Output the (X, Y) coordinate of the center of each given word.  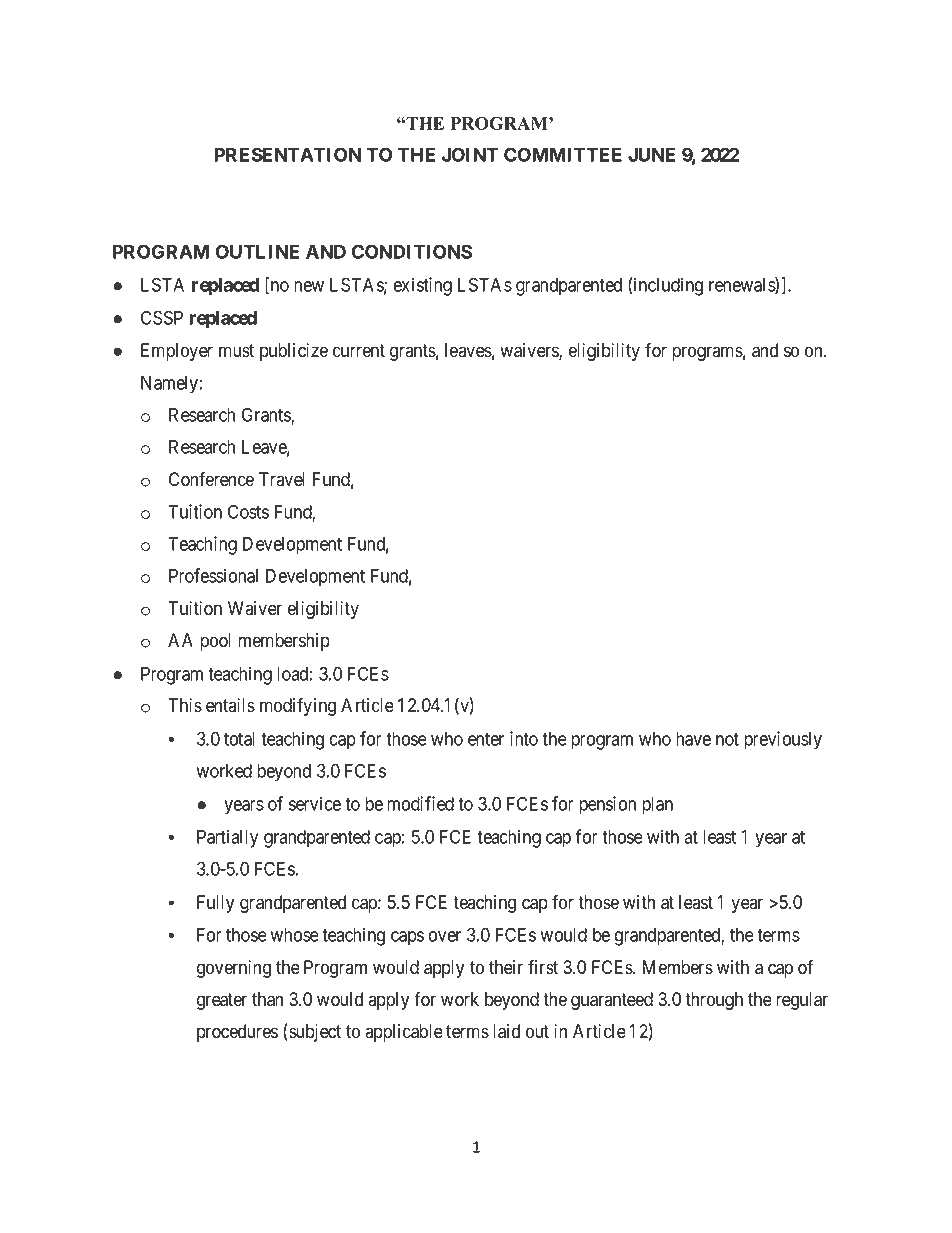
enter (486, 739)
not (727, 739)
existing (423, 286)
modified (420, 803)
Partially (227, 838)
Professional (213, 575)
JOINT (470, 154)
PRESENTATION (287, 154)
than (267, 999)
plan (657, 806)
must (236, 351)
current (359, 351)
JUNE (651, 155)
